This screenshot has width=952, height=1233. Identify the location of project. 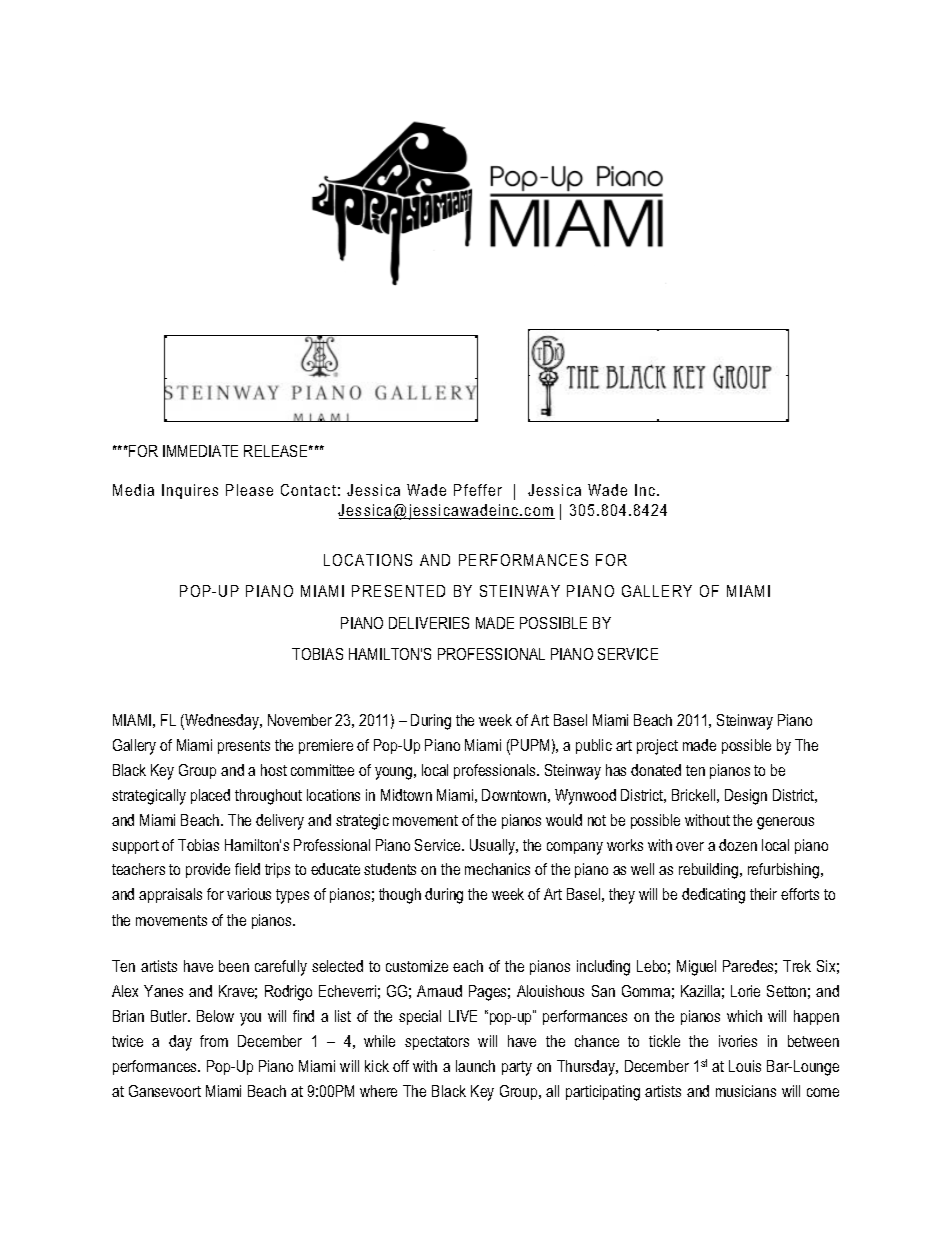
(657, 747).
